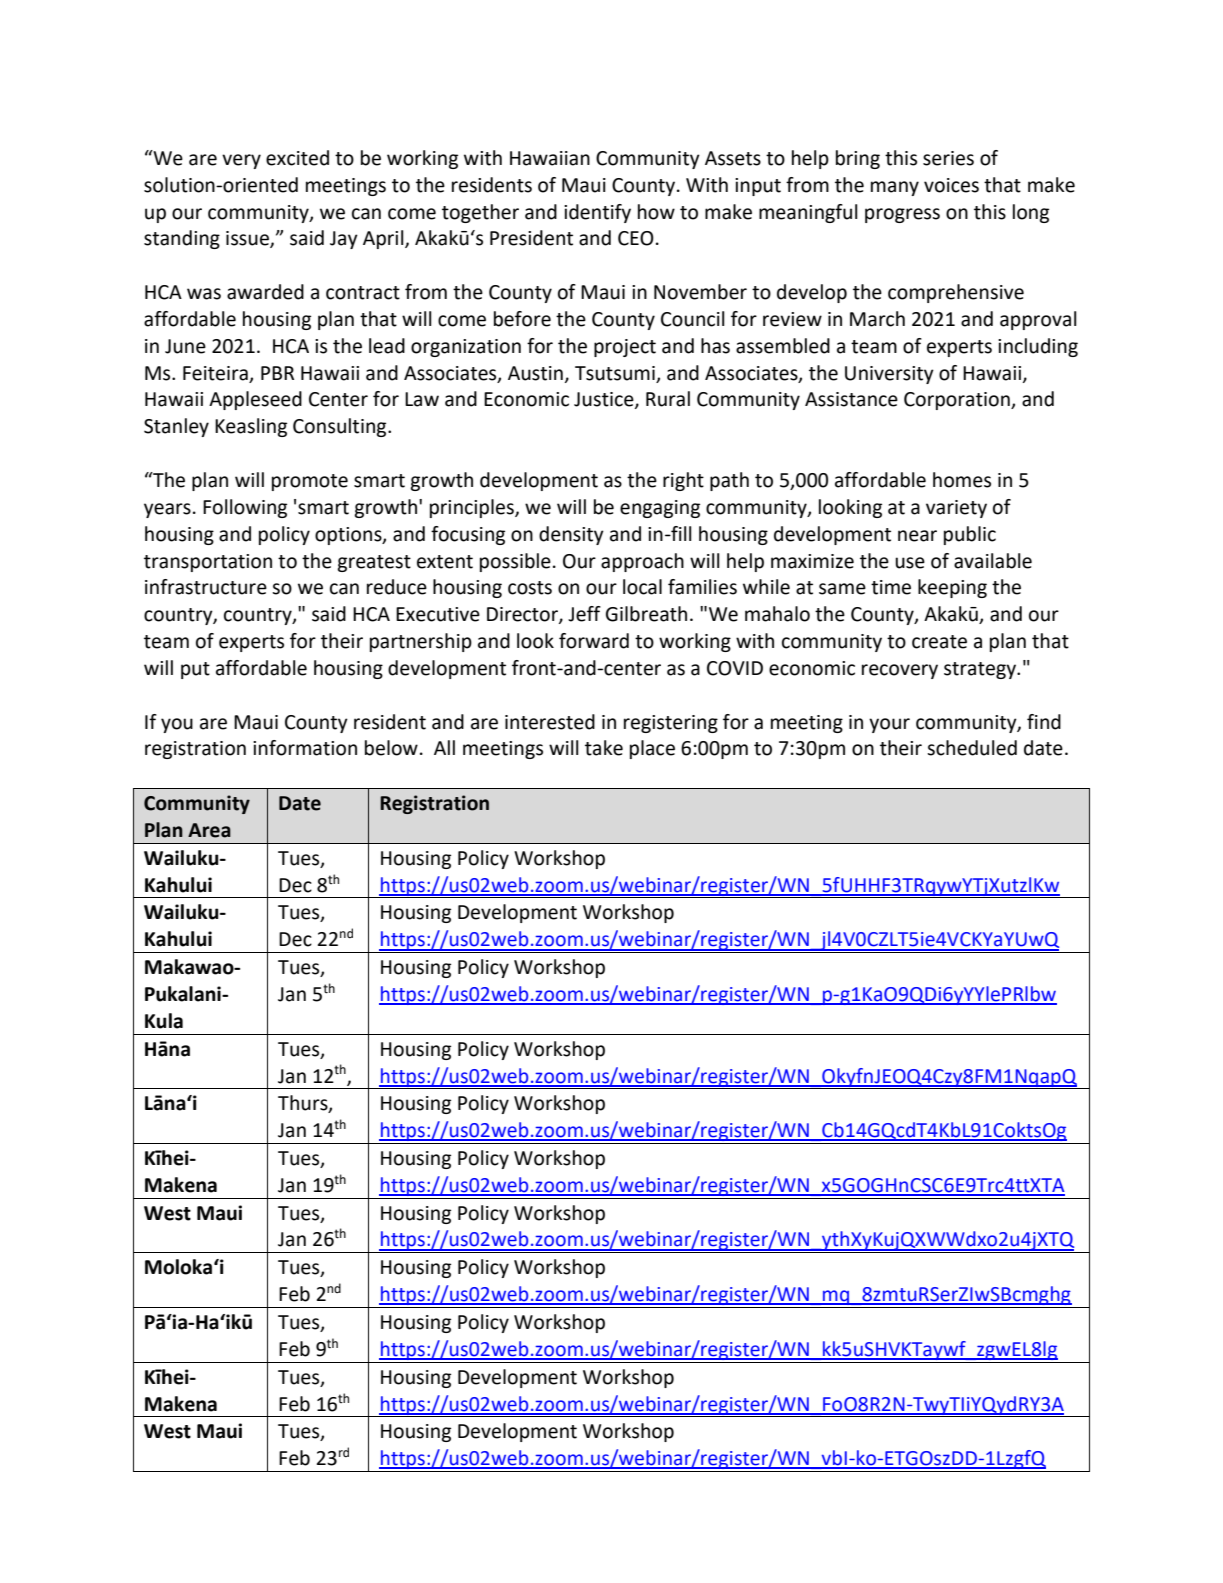 This page has width=1223, height=1583. What do you see at coordinates (297, 158) in the page?
I see `excited` at bounding box center [297, 158].
